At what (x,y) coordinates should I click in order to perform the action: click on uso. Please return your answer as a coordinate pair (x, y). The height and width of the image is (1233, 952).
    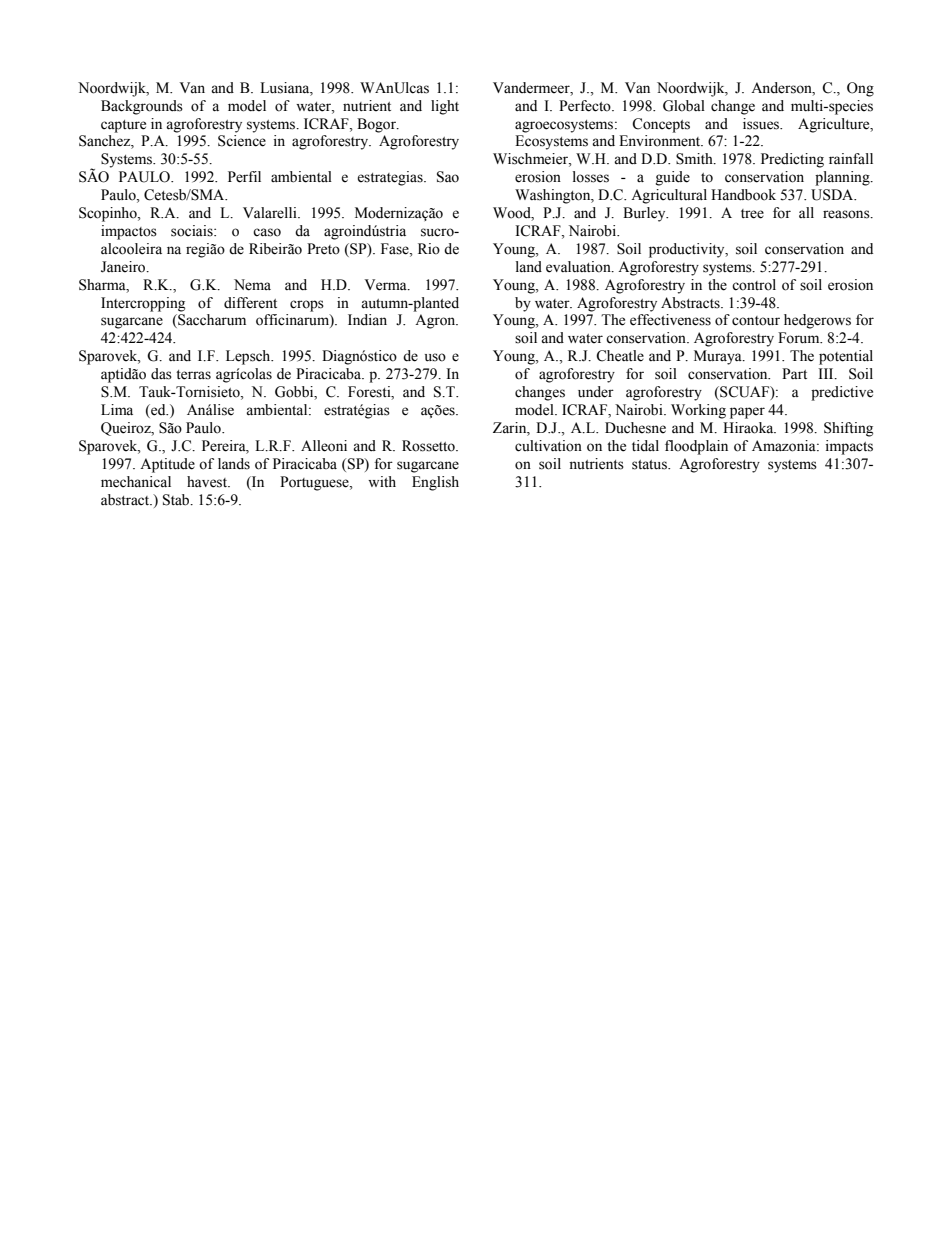
    Looking at the image, I should click on (435, 357).
